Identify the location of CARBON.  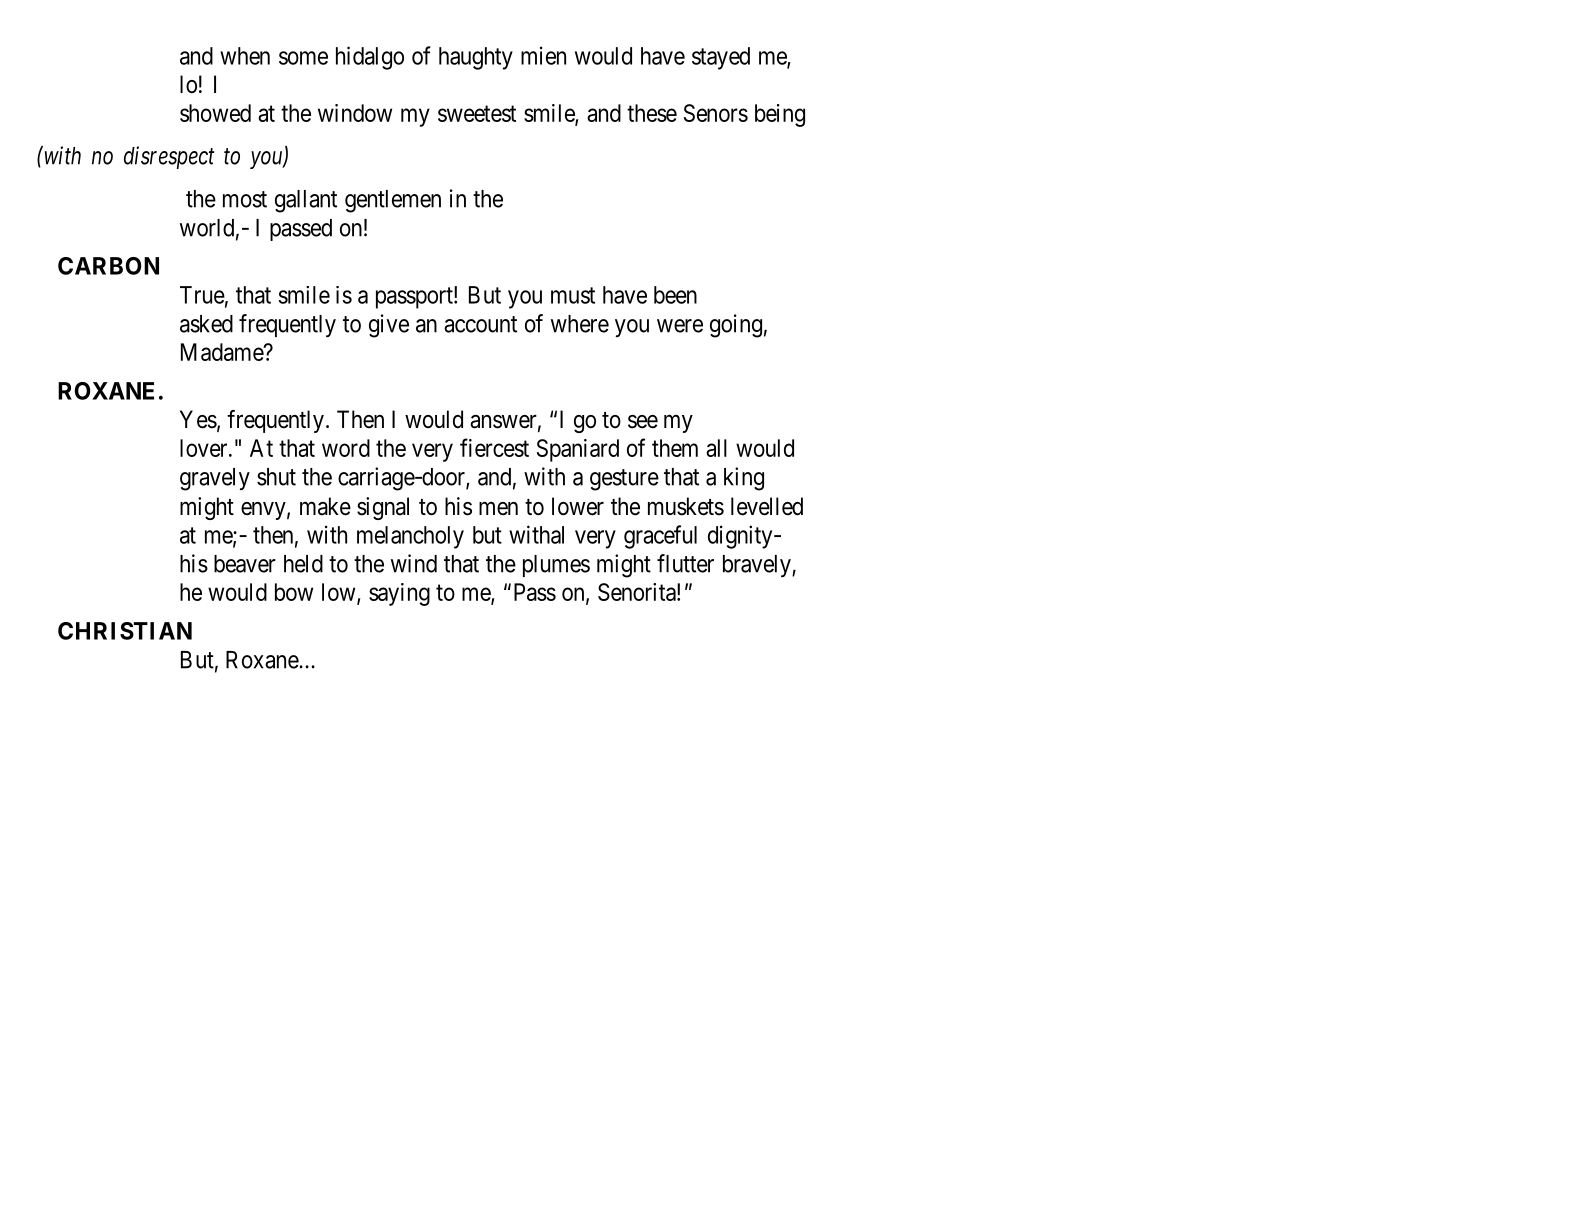
(108, 266).
